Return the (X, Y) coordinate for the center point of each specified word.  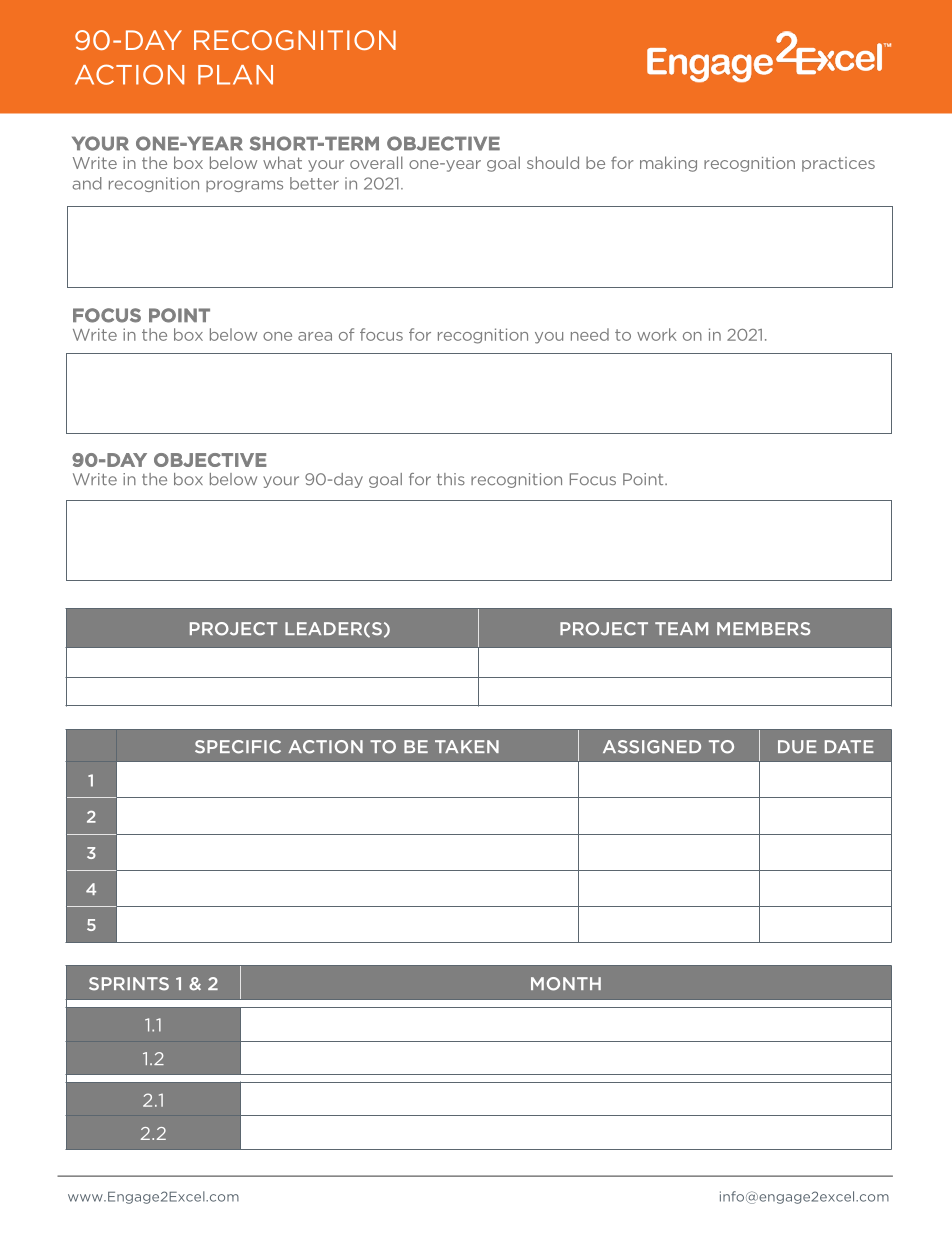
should (553, 162)
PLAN (235, 75)
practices (838, 164)
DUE (797, 747)
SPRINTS (129, 984)
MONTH (566, 984)
